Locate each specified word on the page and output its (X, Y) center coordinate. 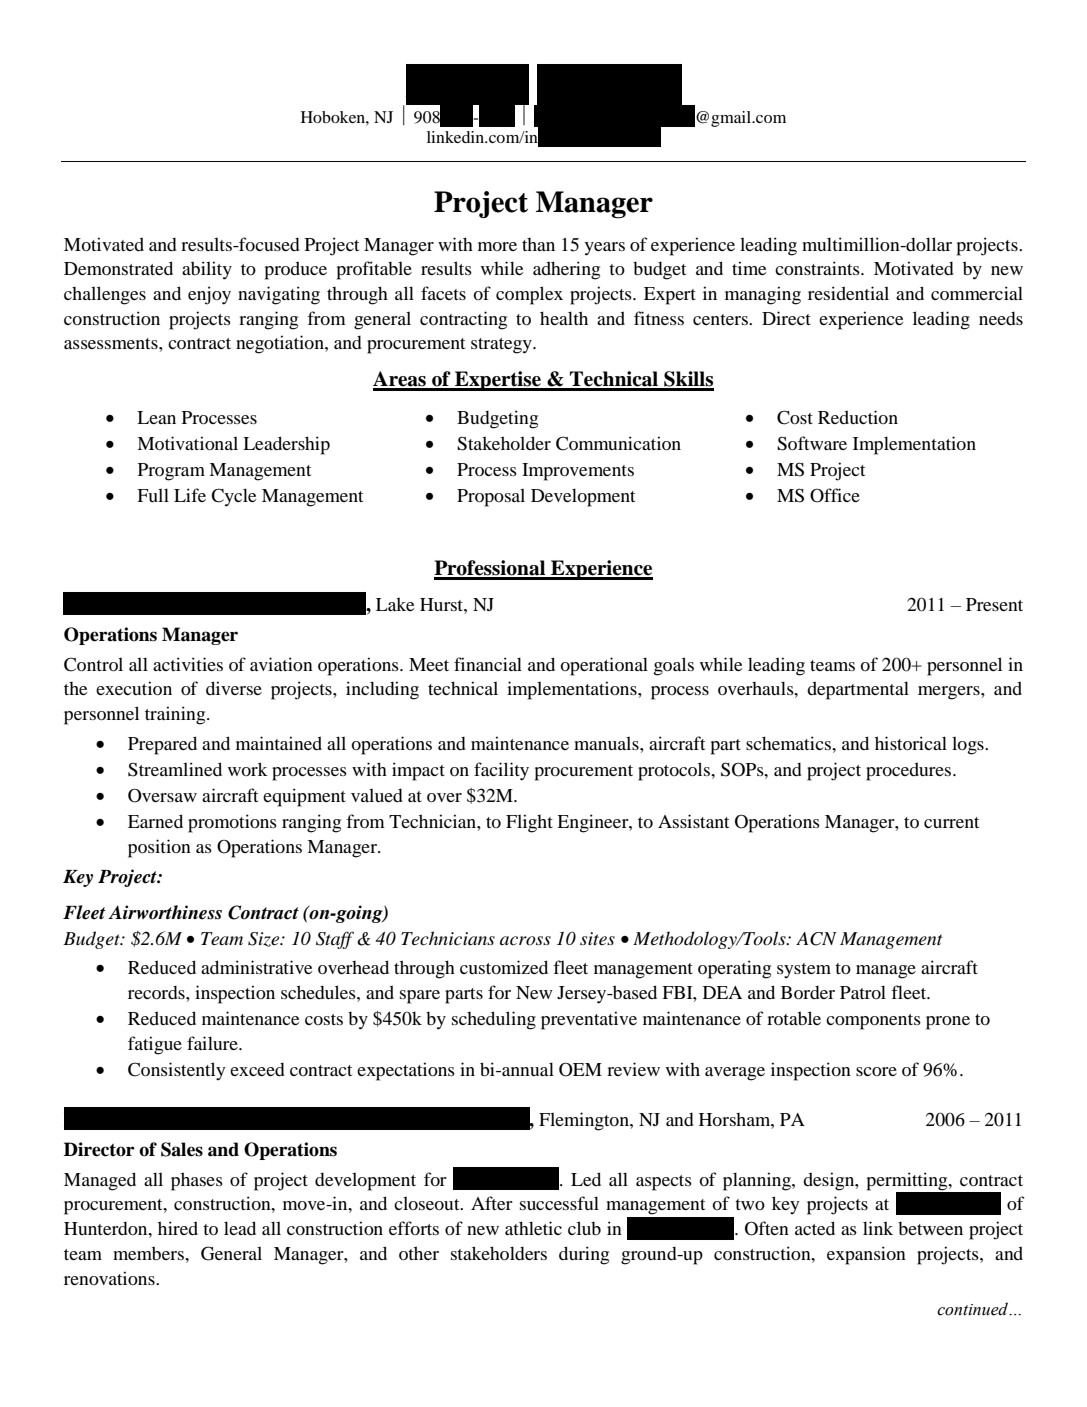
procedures (908, 771)
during (584, 1255)
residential (848, 293)
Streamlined (175, 769)
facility (501, 771)
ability (207, 270)
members (149, 1253)
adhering (566, 270)
